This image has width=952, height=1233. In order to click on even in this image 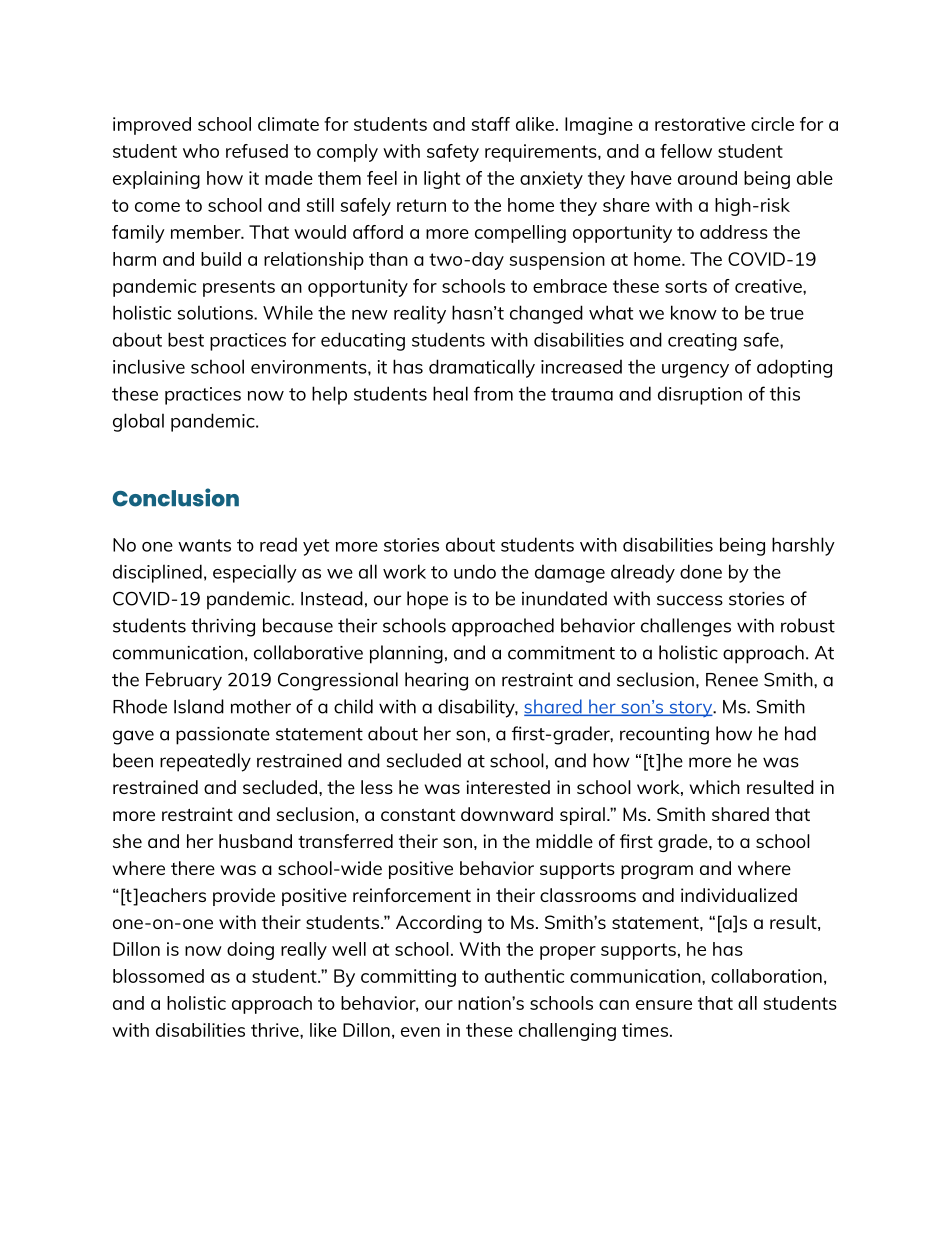, I will do `click(420, 1032)`.
